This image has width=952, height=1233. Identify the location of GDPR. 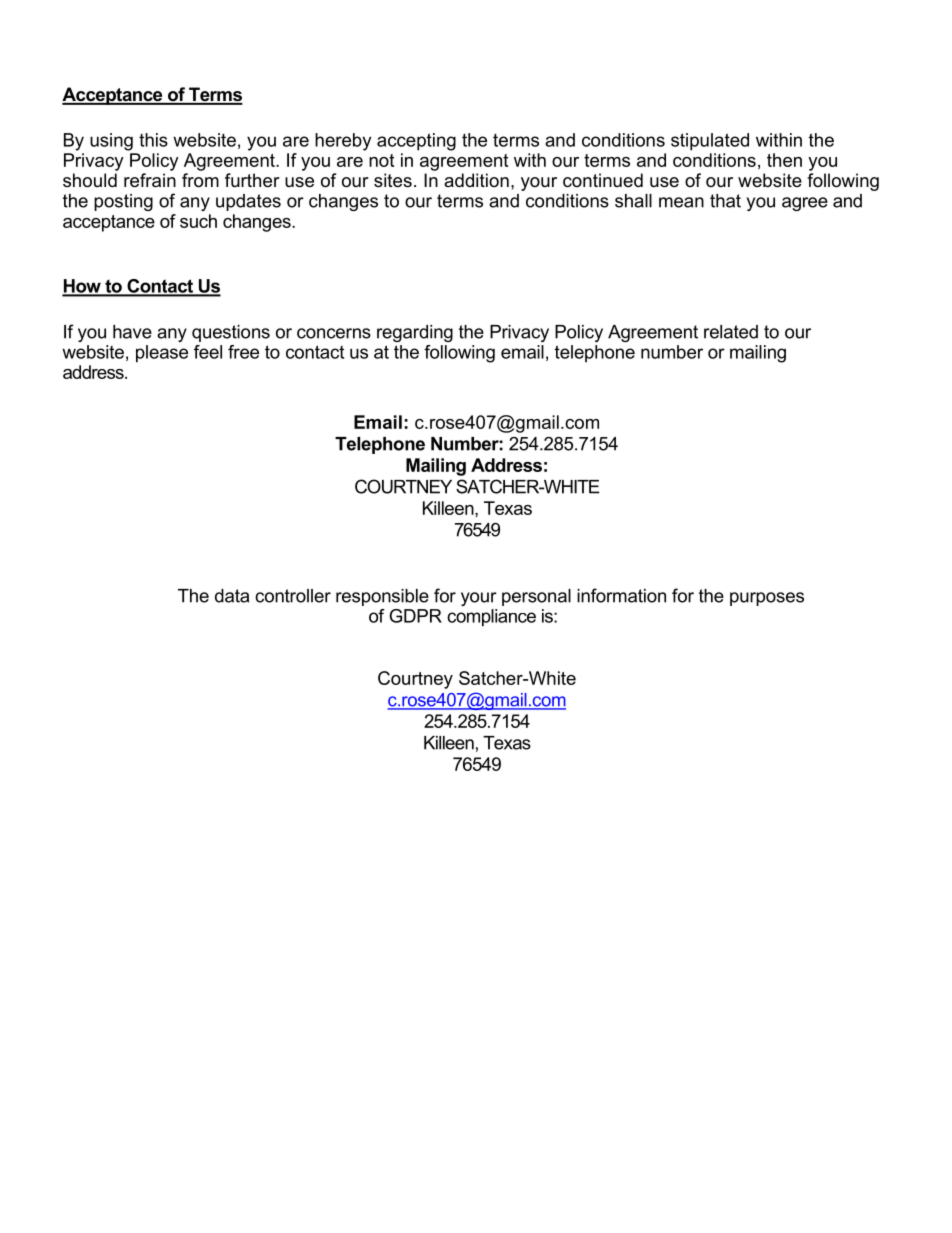
(415, 616).
